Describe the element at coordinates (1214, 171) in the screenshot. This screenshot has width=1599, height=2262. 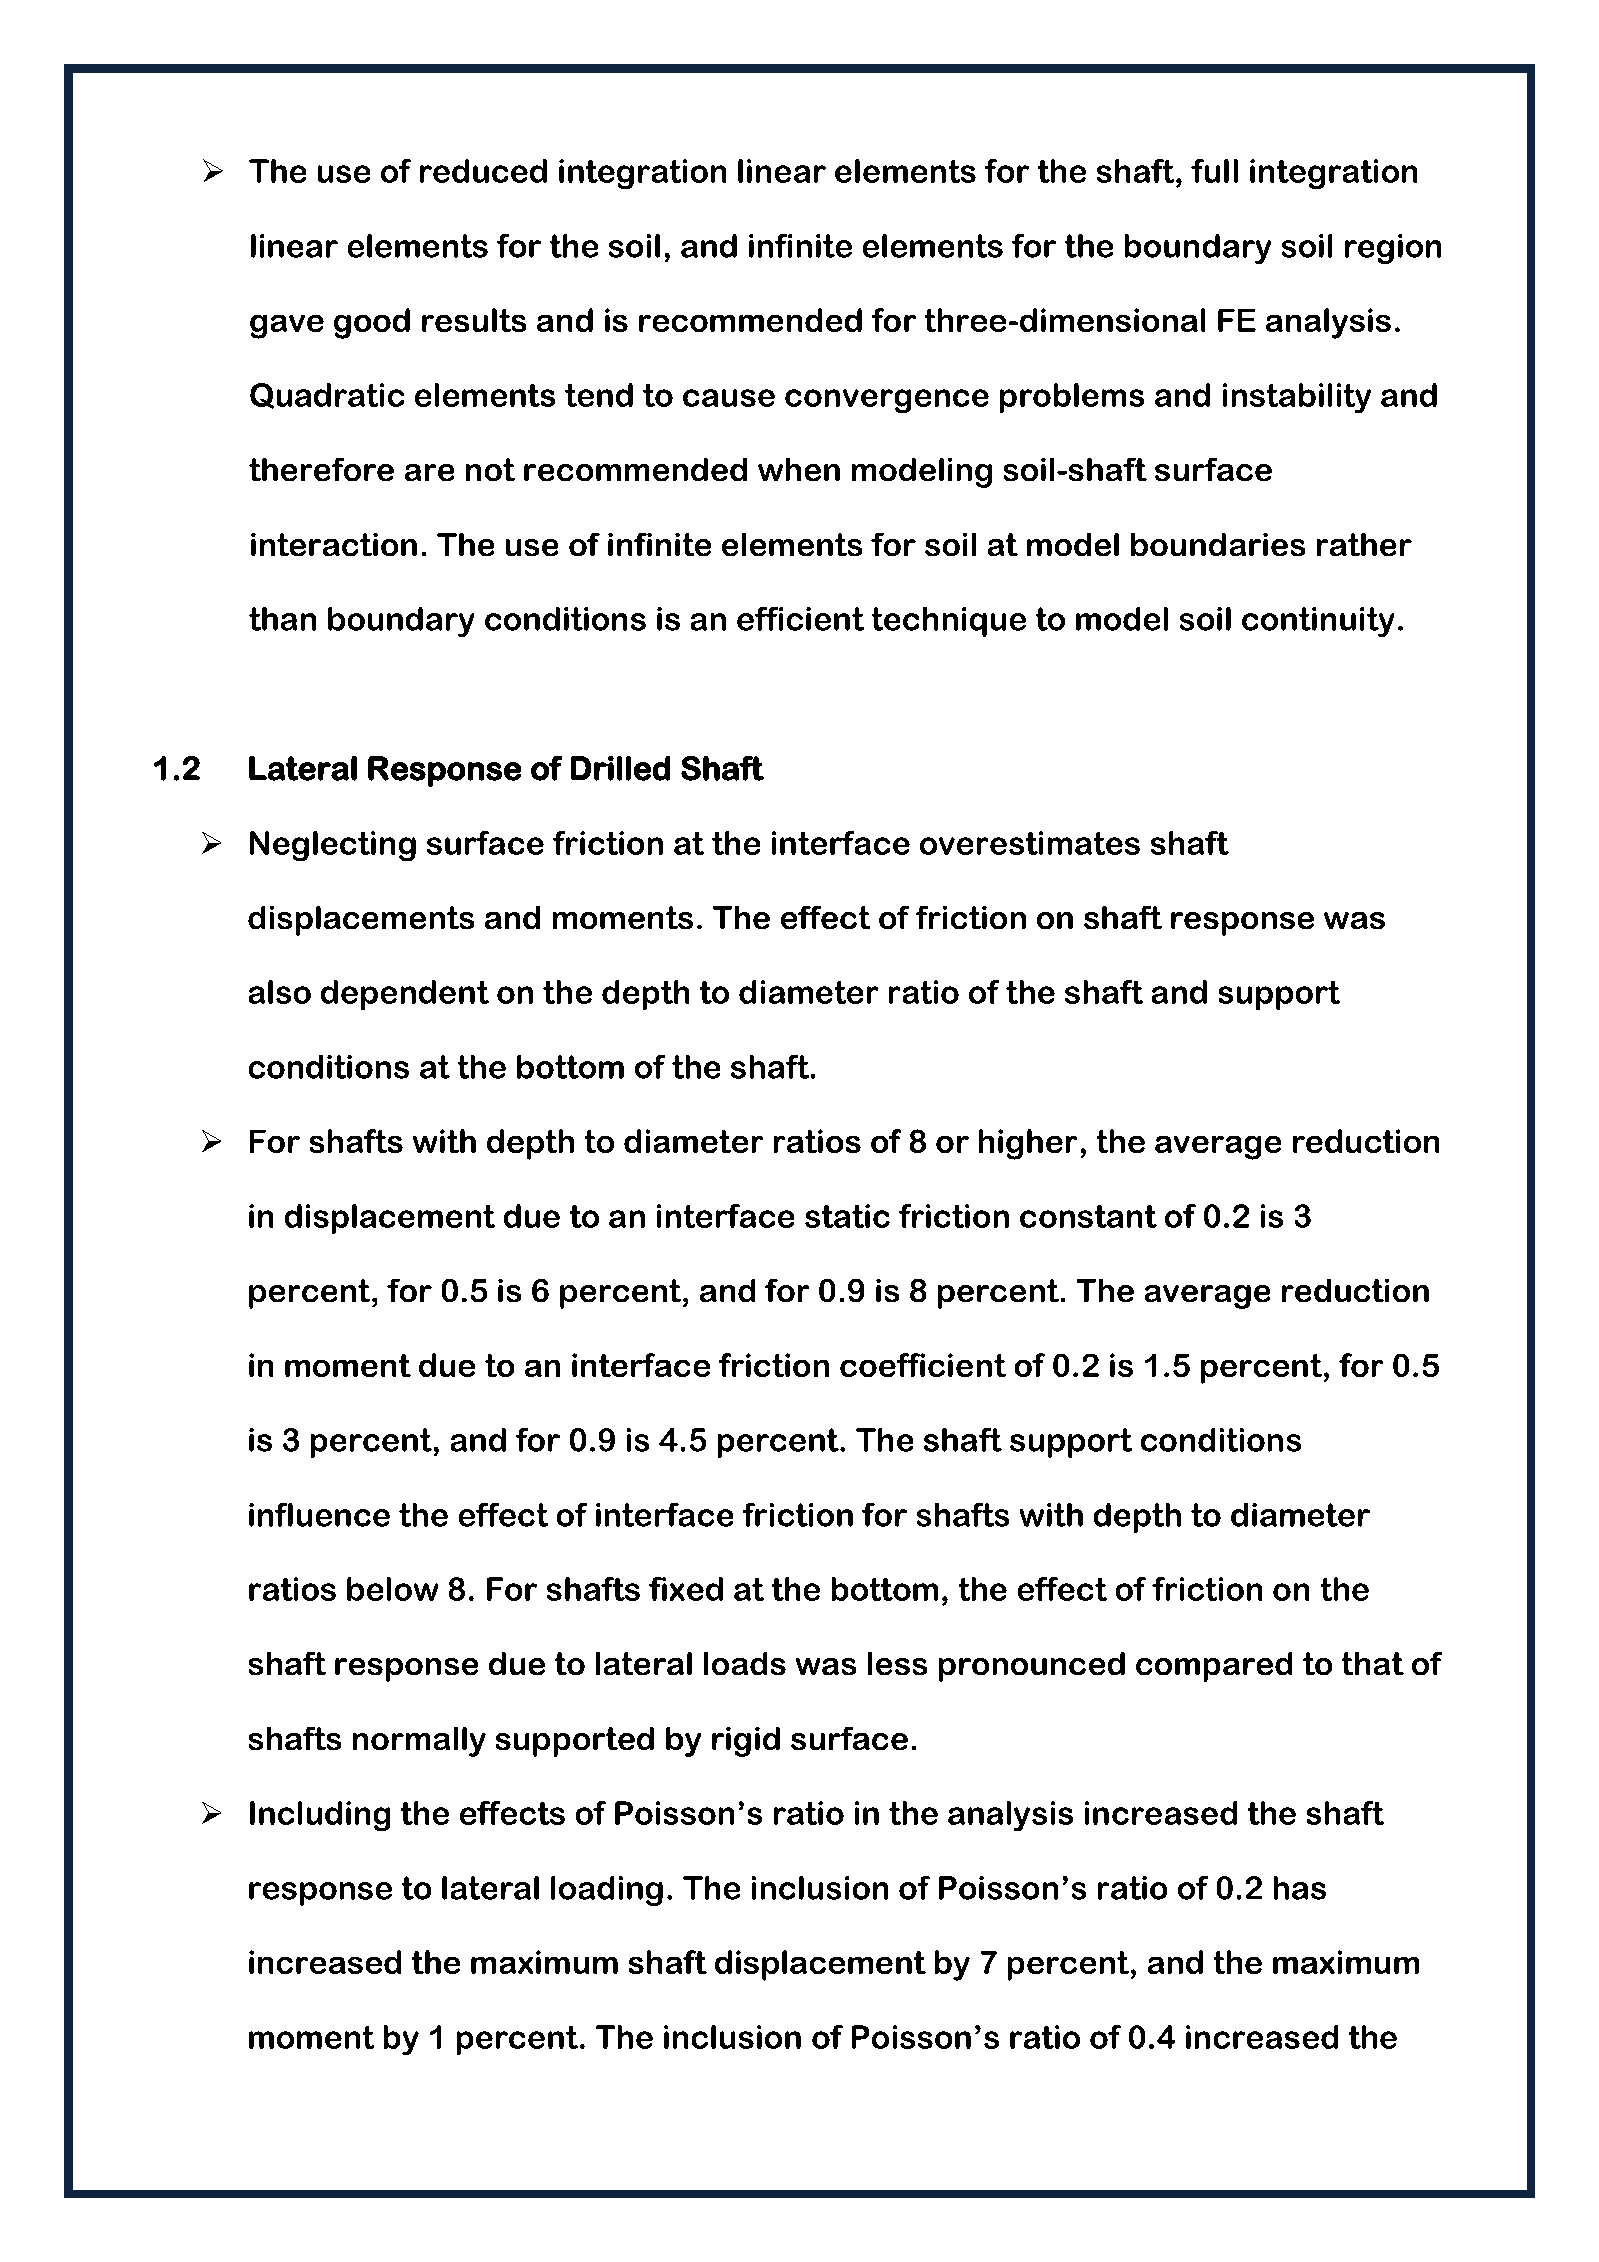
I see `full` at that location.
